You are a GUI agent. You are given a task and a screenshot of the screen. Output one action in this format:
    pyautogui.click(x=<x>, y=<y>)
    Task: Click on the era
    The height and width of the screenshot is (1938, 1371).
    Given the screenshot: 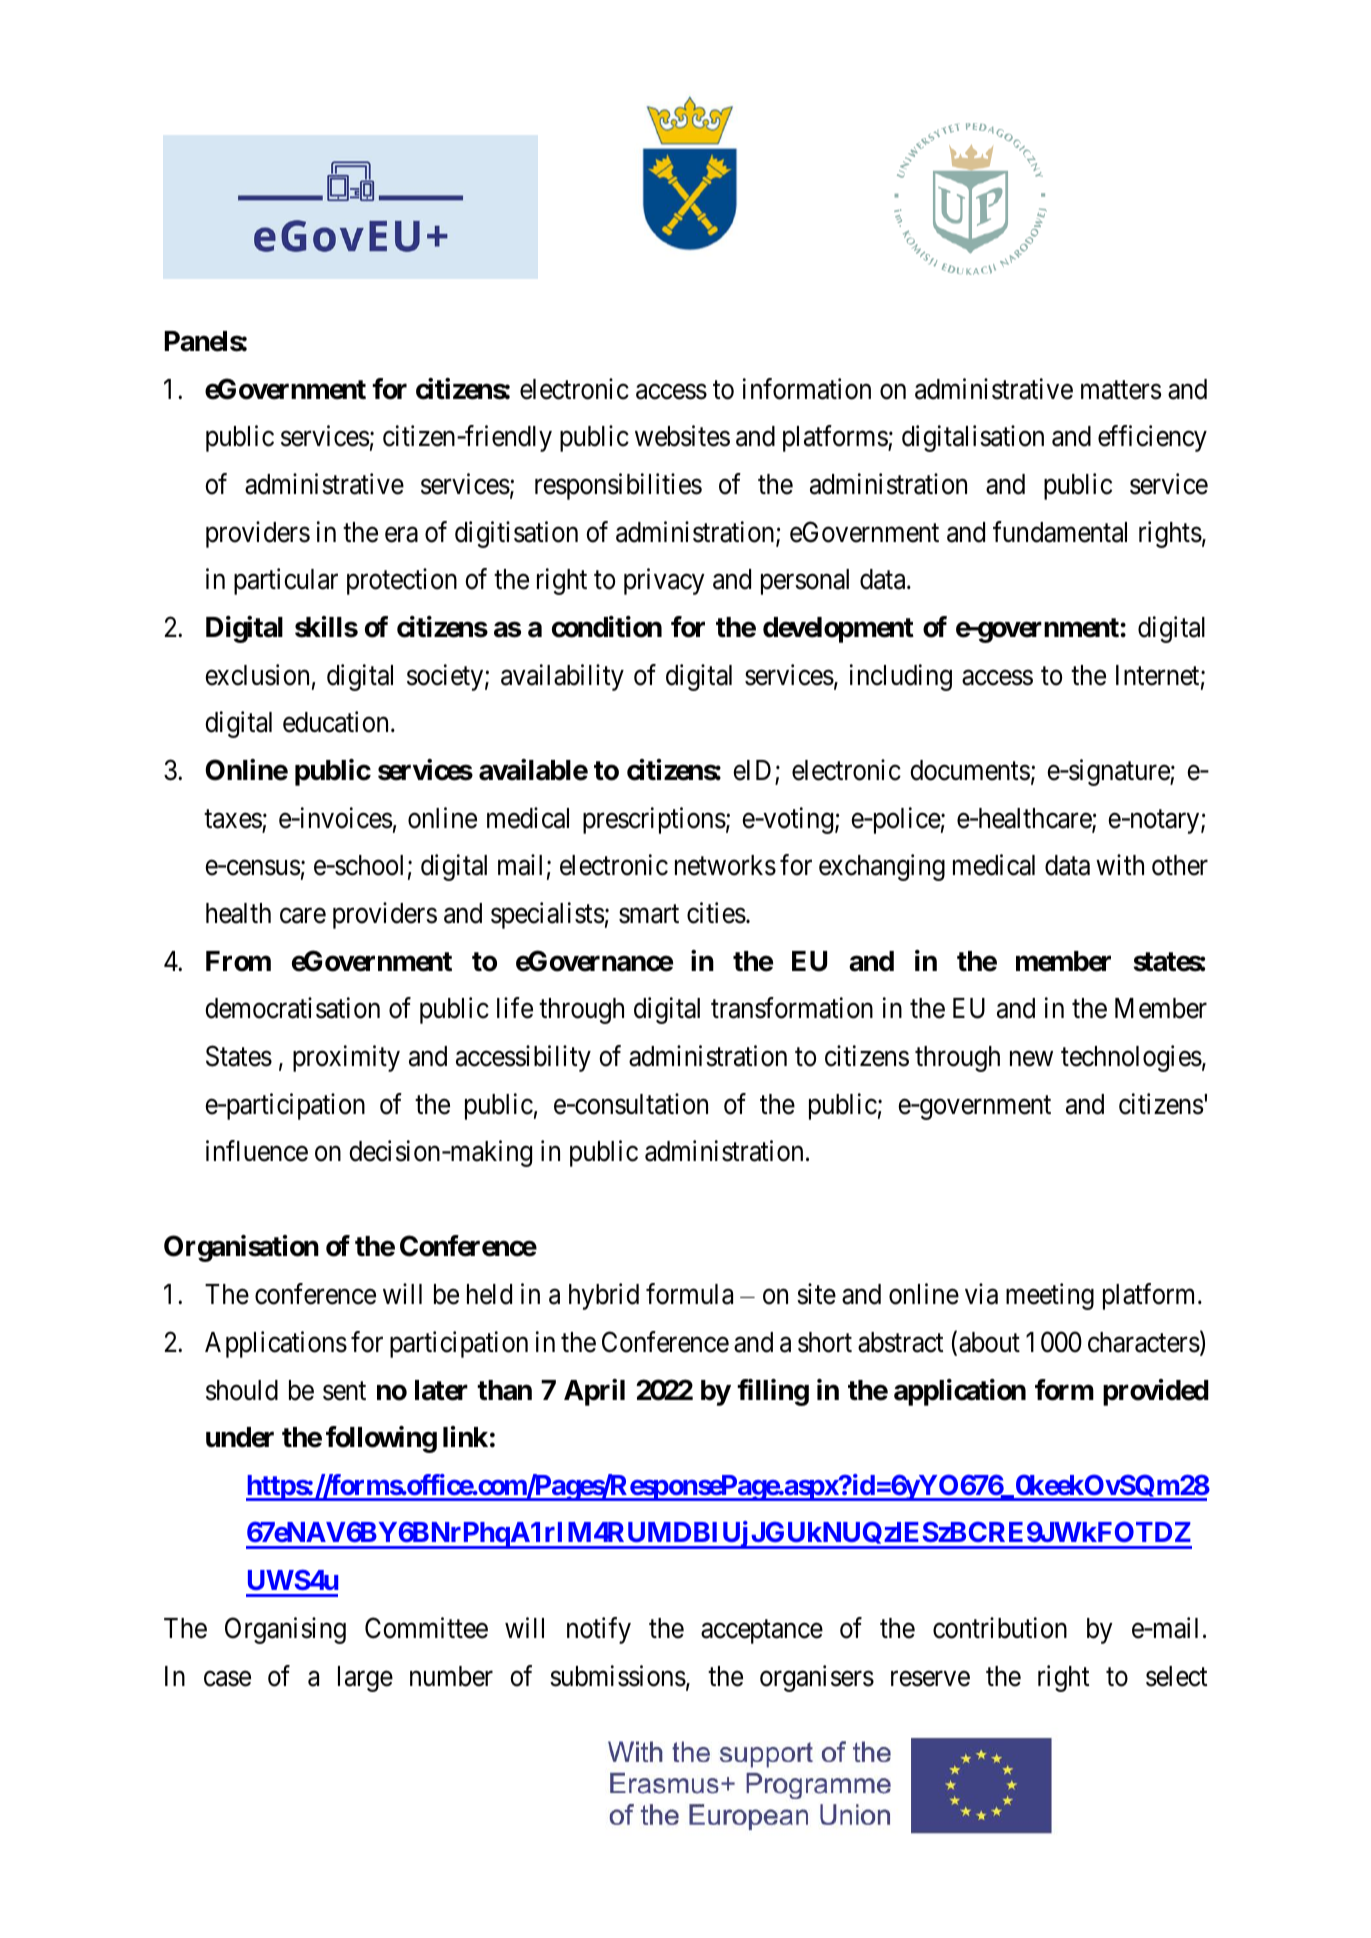 What is the action you would take?
    pyautogui.click(x=401, y=535)
